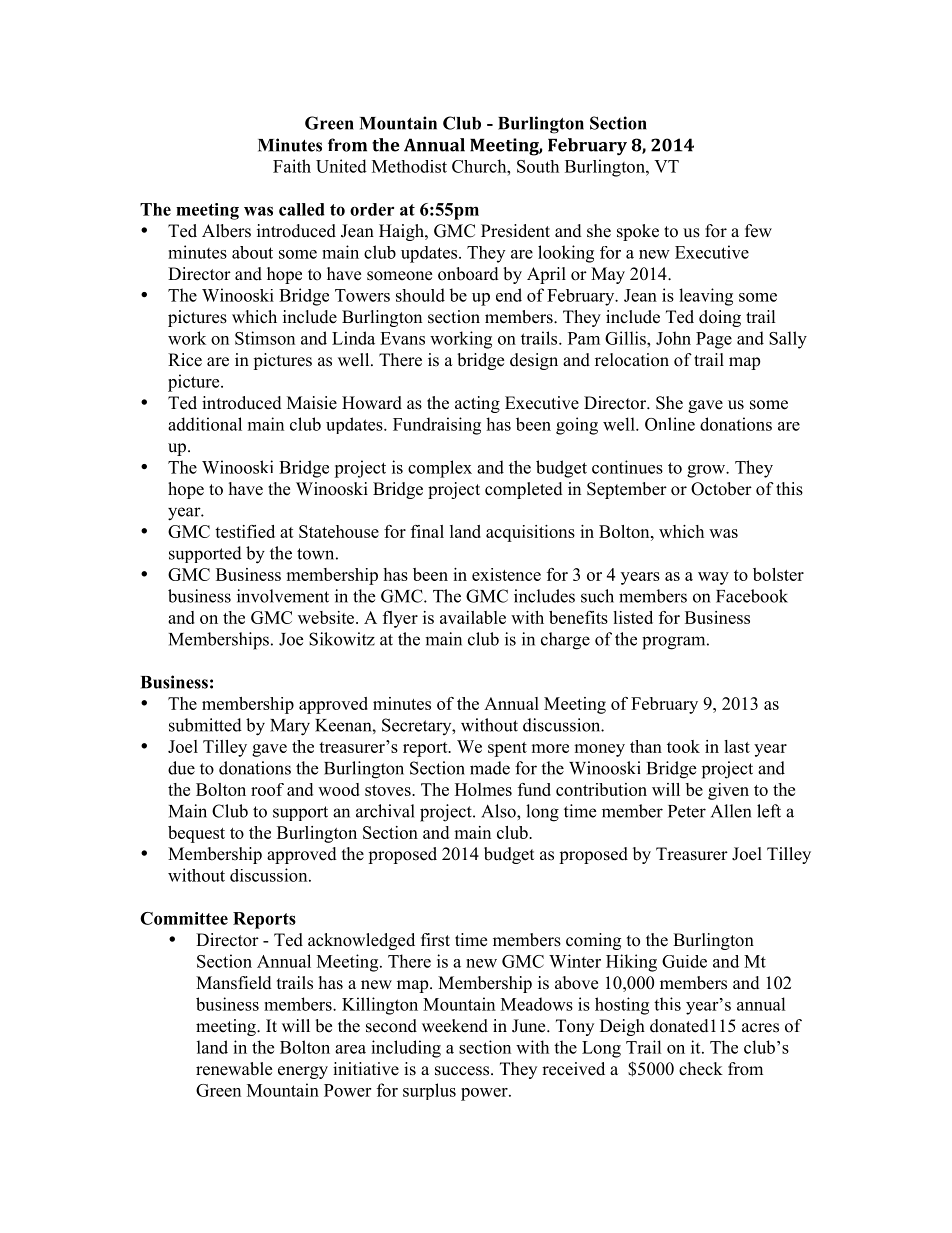 Image resolution: width=952 pixels, height=1233 pixels. I want to click on renewable, so click(234, 1069).
